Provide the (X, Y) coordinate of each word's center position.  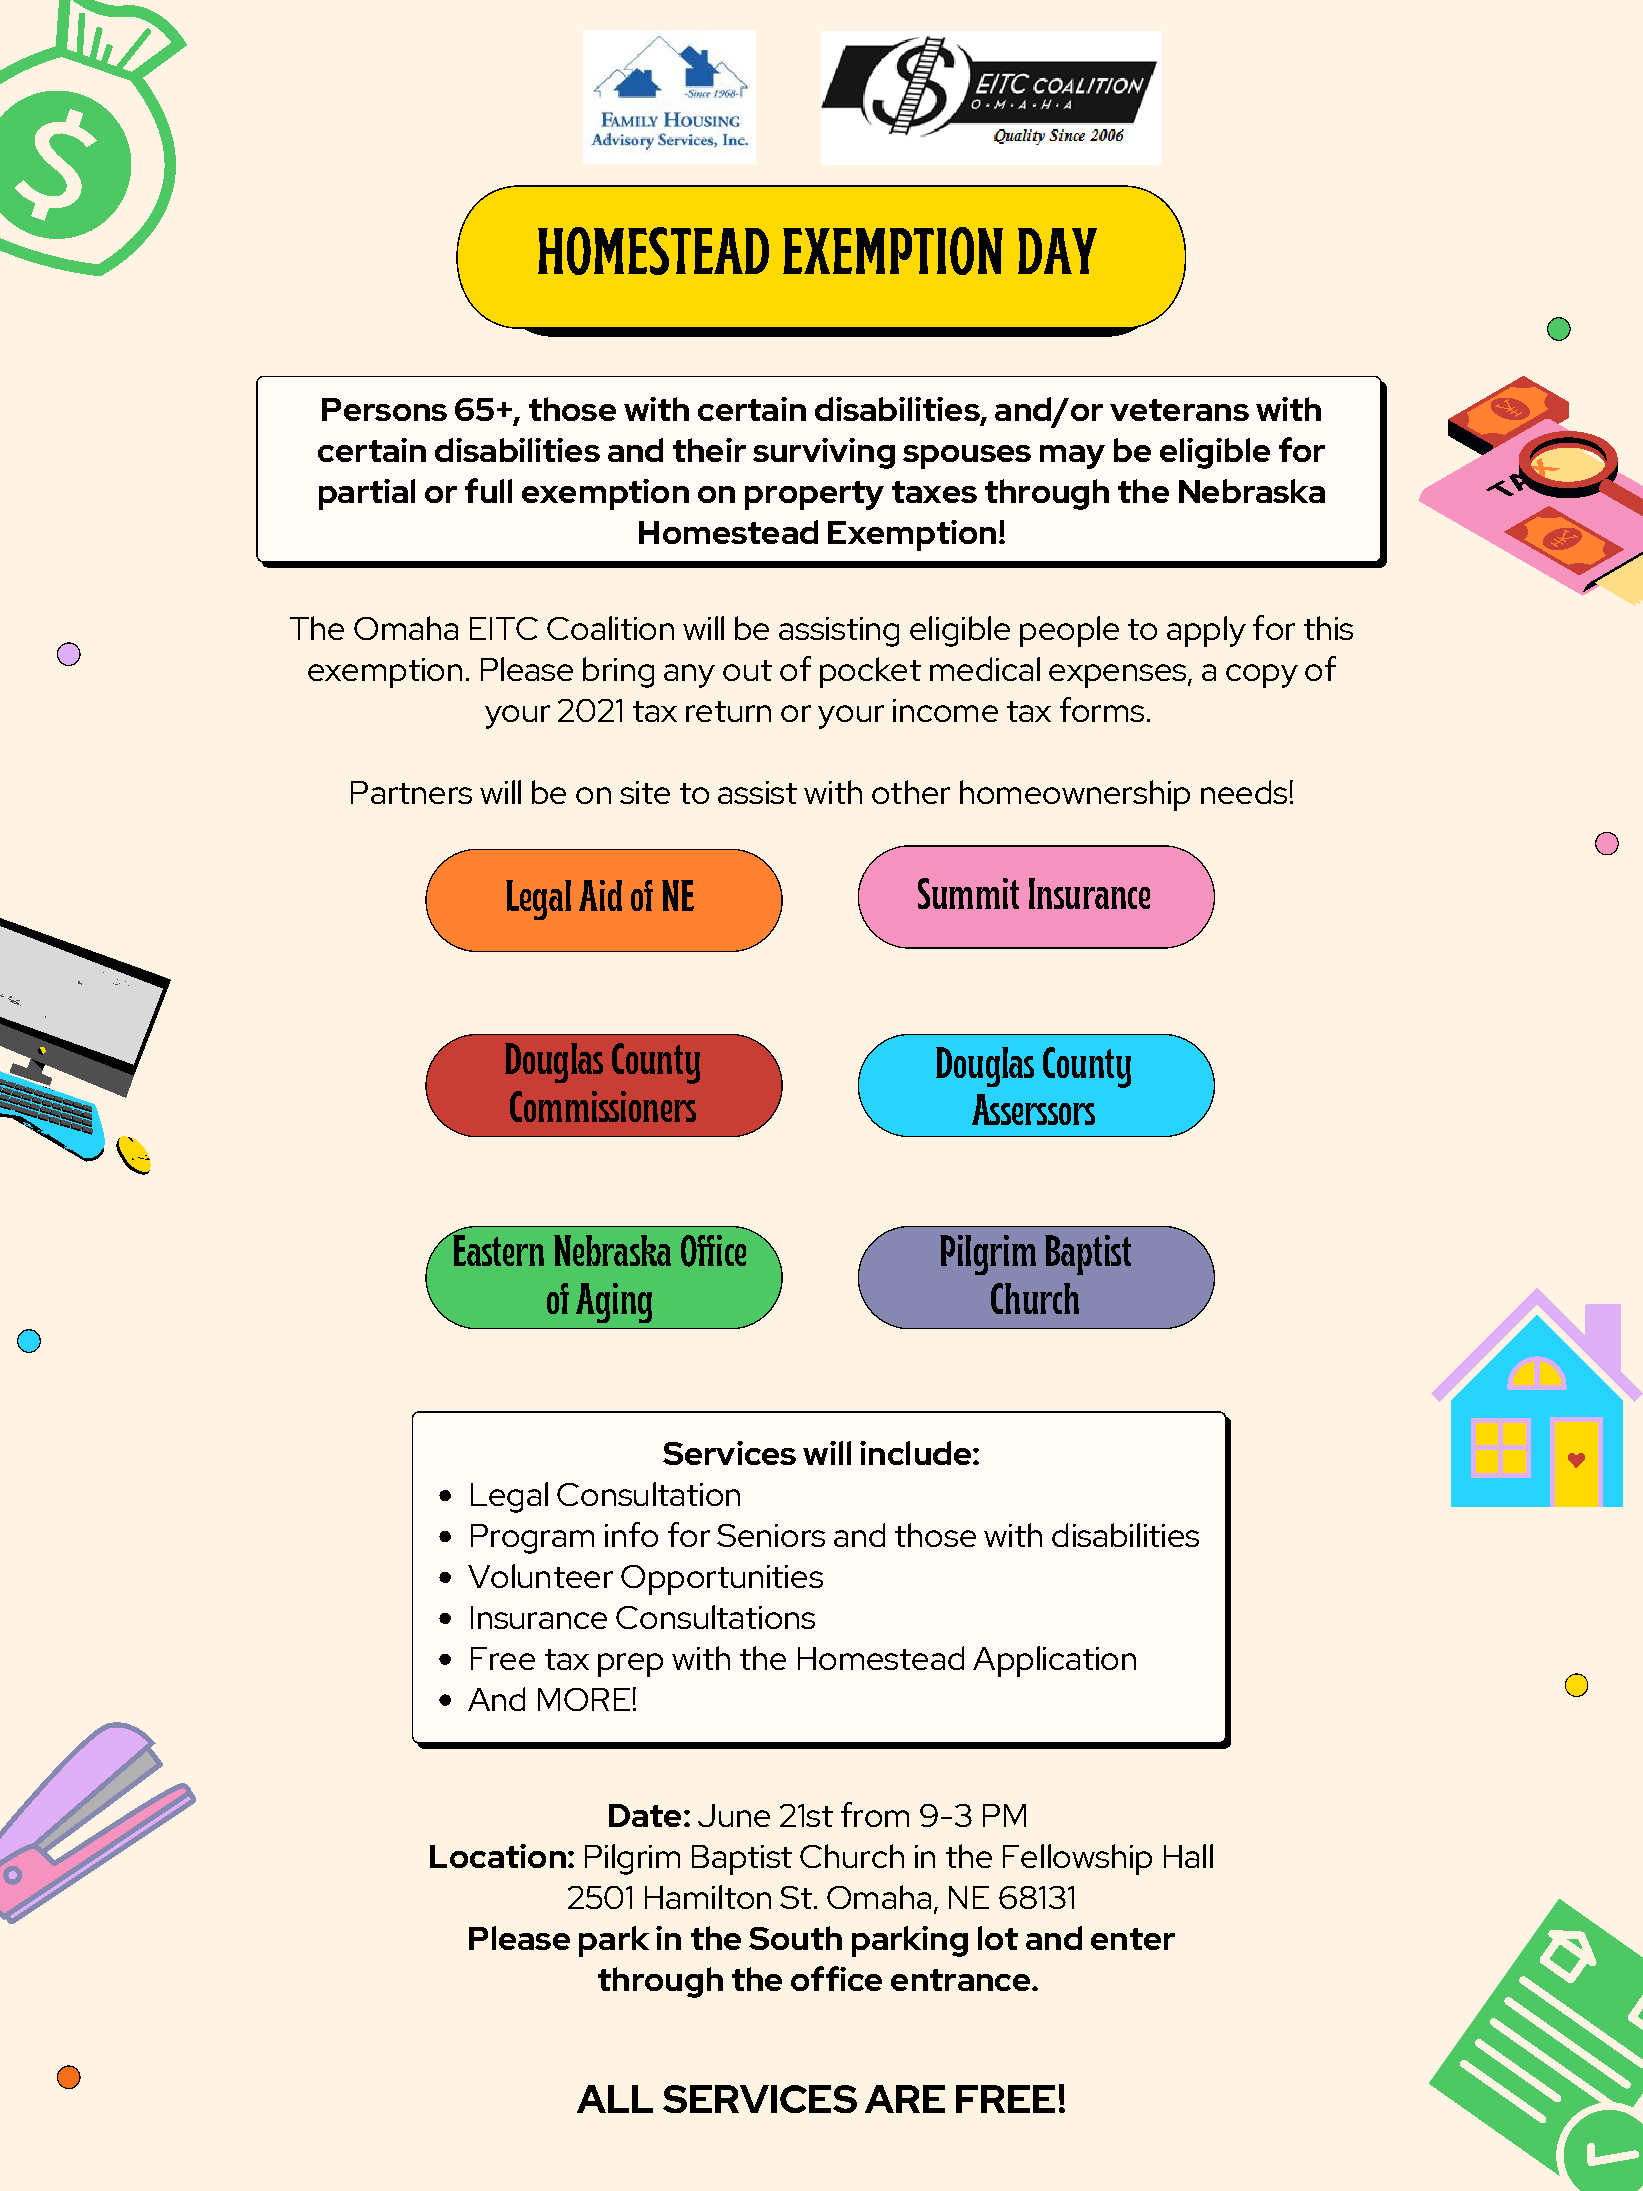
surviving (824, 453)
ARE (905, 2099)
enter (1133, 1939)
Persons (384, 409)
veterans (1179, 410)
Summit (968, 893)
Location (498, 1856)
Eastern (497, 1249)
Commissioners (603, 1106)
